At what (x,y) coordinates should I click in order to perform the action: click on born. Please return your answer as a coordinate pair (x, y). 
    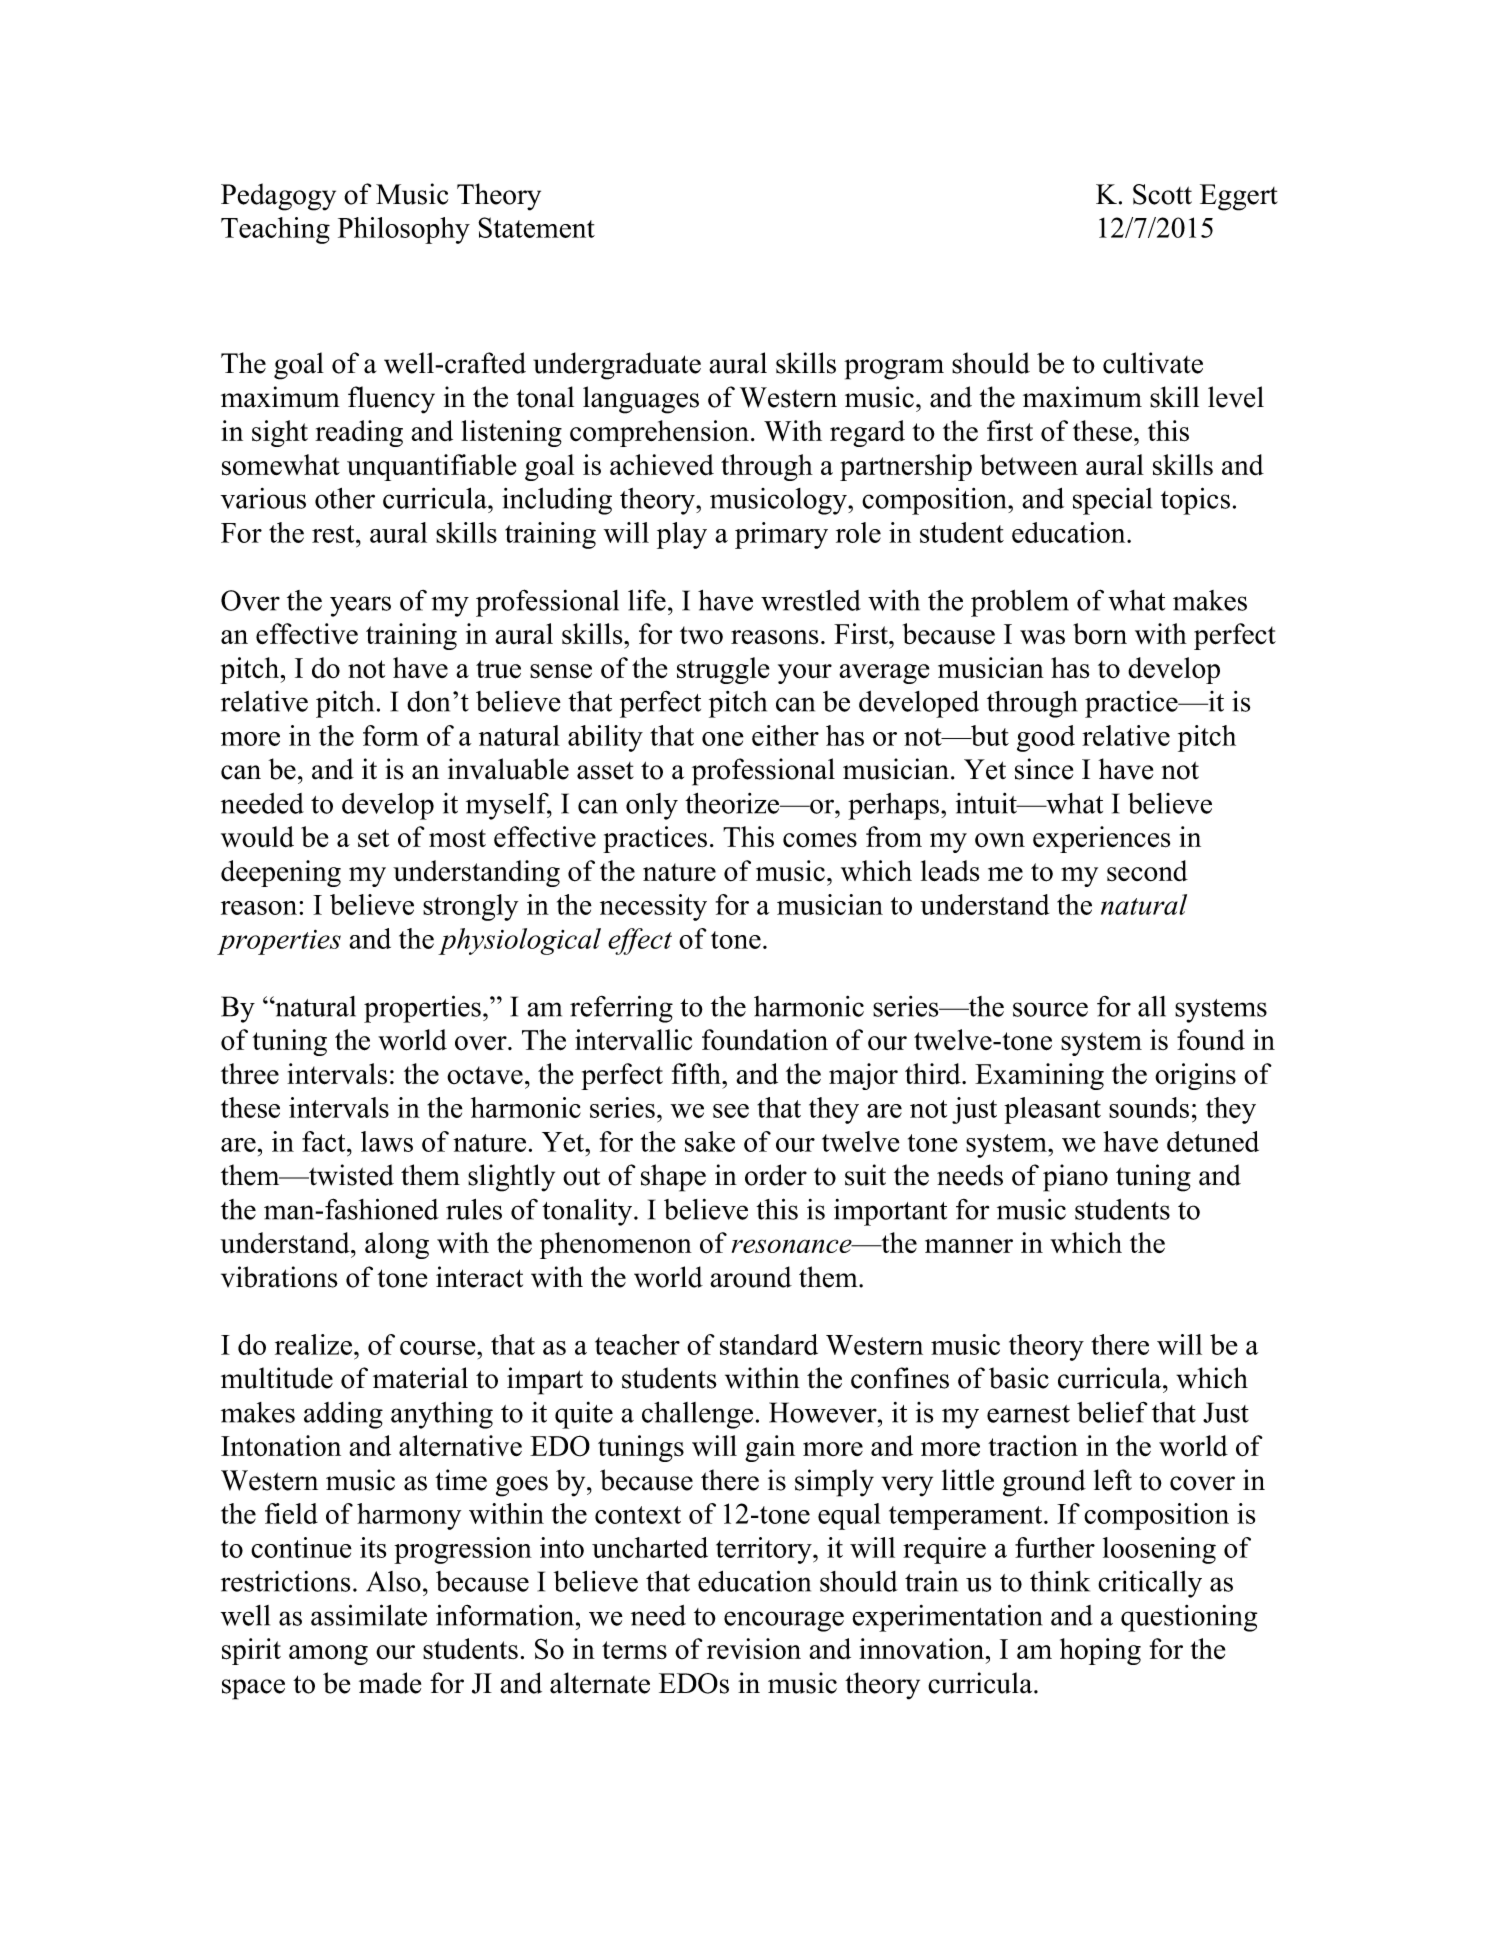
    Looking at the image, I should click on (1100, 634).
